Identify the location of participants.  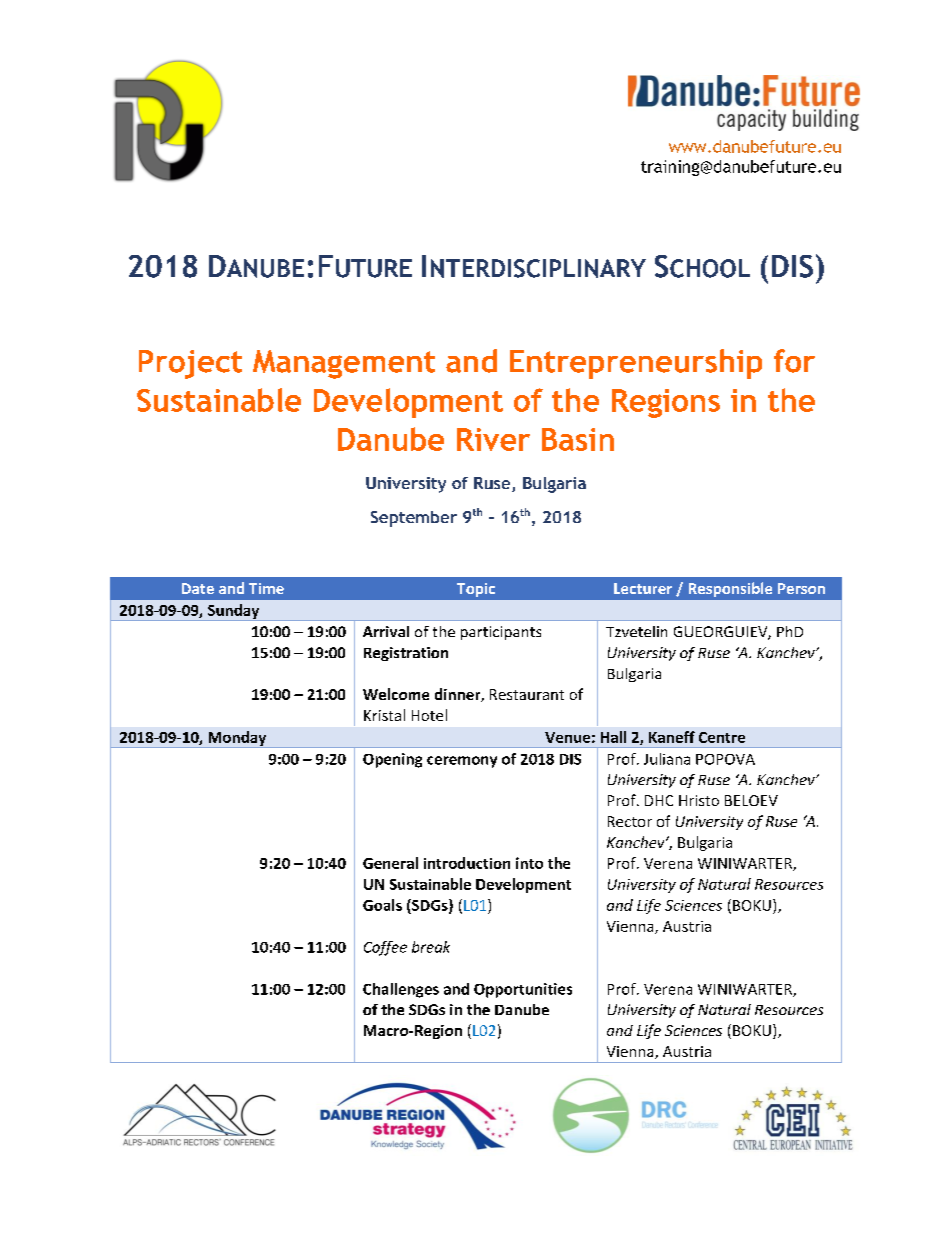
(501, 633).
